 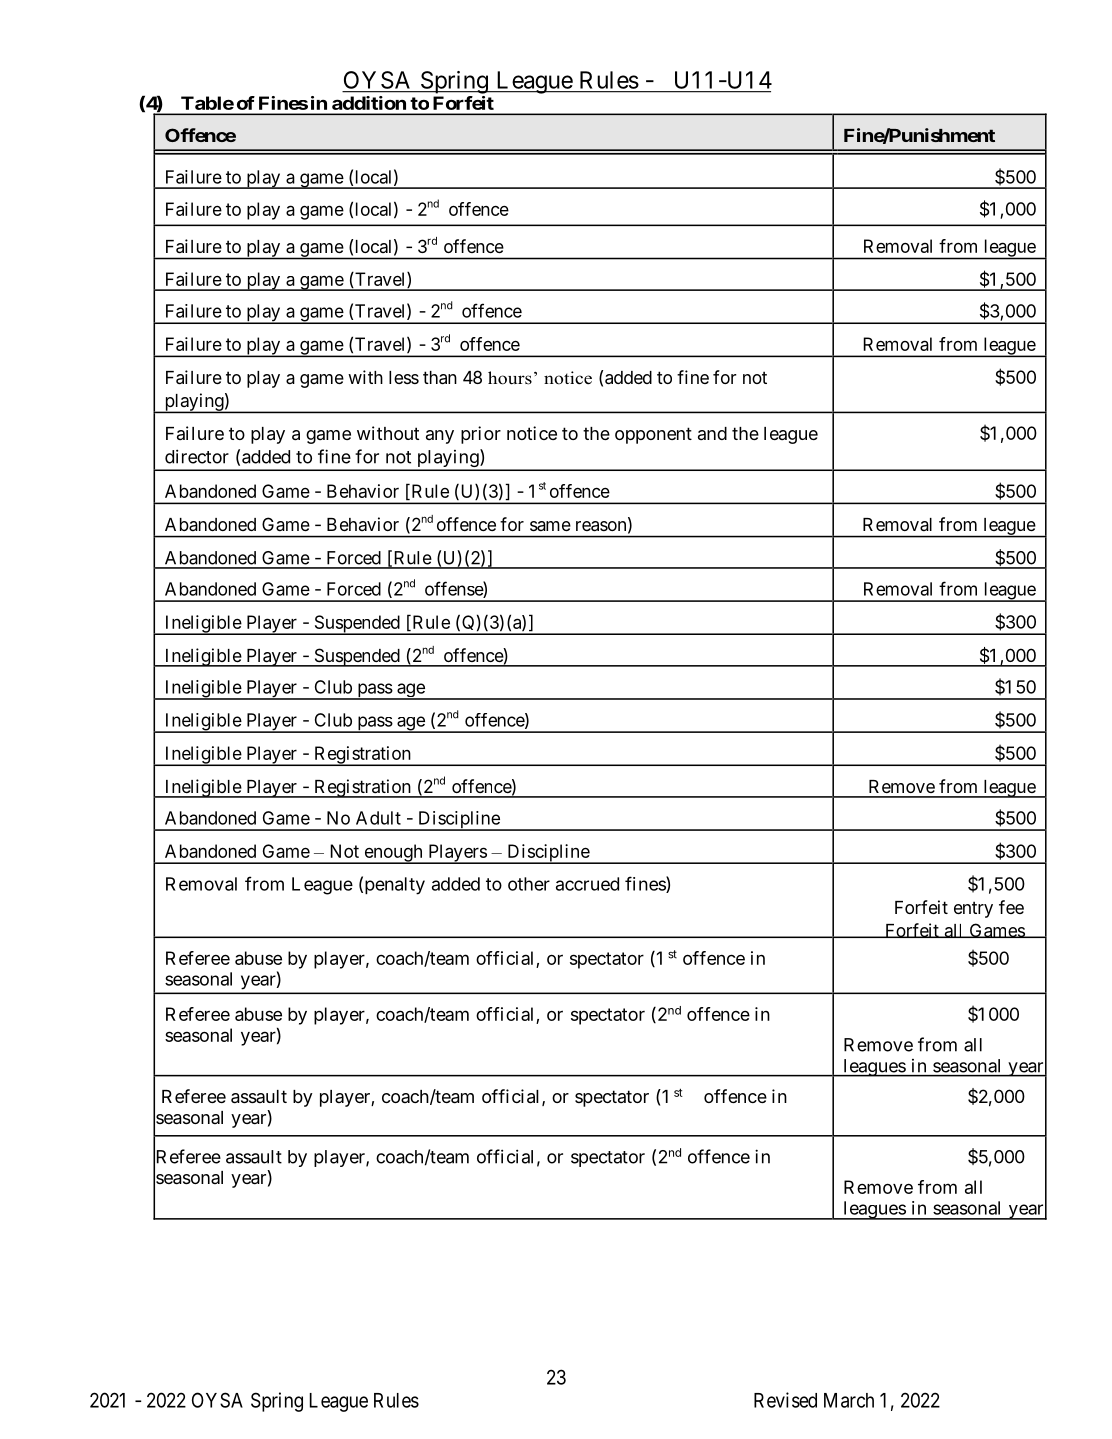 I want to click on enough, so click(x=393, y=854).
